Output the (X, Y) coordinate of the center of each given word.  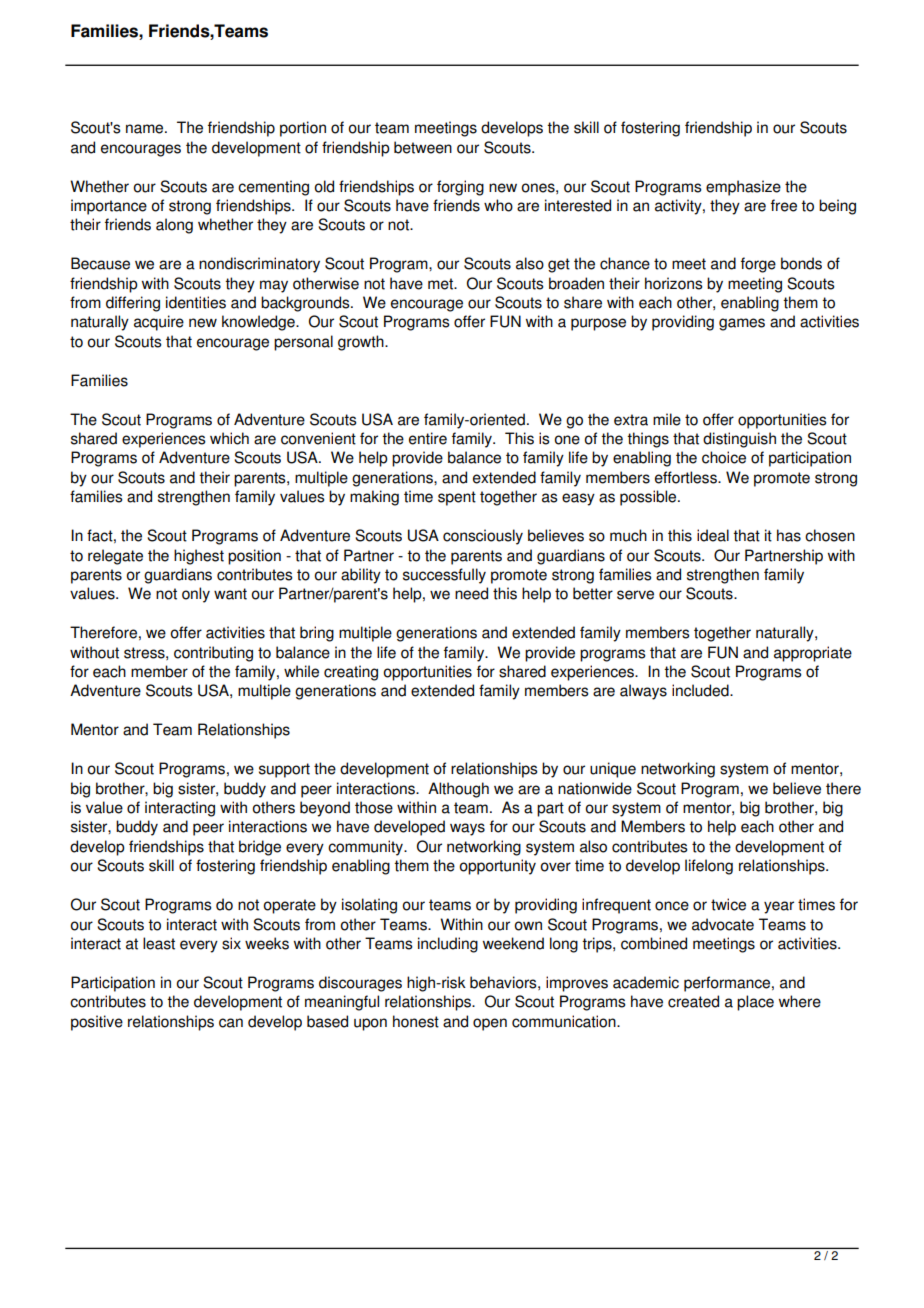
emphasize (743, 188)
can (231, 1023)
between (423, 147)
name (146, 129)
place (755, 1003)
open (490, 1024)
